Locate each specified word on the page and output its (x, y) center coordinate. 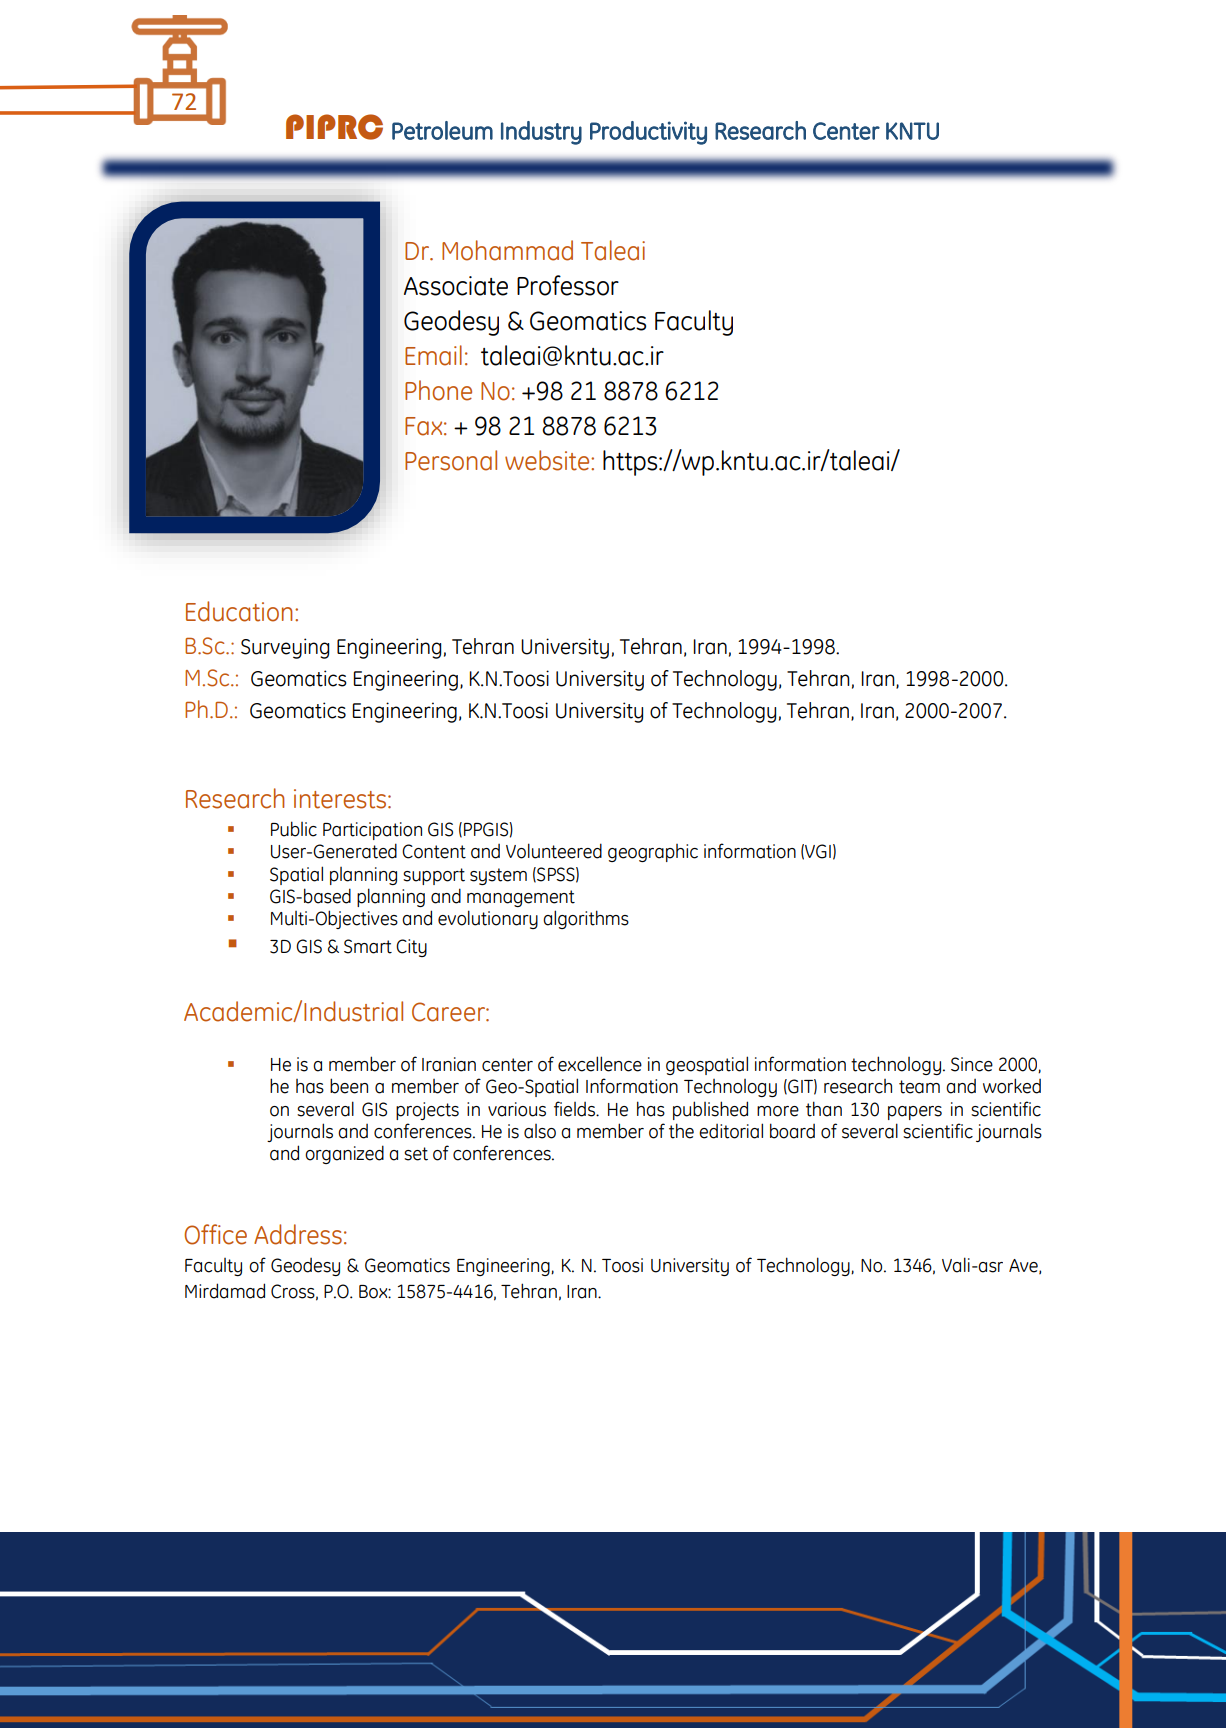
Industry (541, 133)
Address (298, 1234)
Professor (568, 285)
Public (294, 829)
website (548, 460)
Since (972, 1064)
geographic (653, 853)
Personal (451, 460)
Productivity (648, 133)
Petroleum (442, 130)
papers (915, 1113)
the (681, 1131)
